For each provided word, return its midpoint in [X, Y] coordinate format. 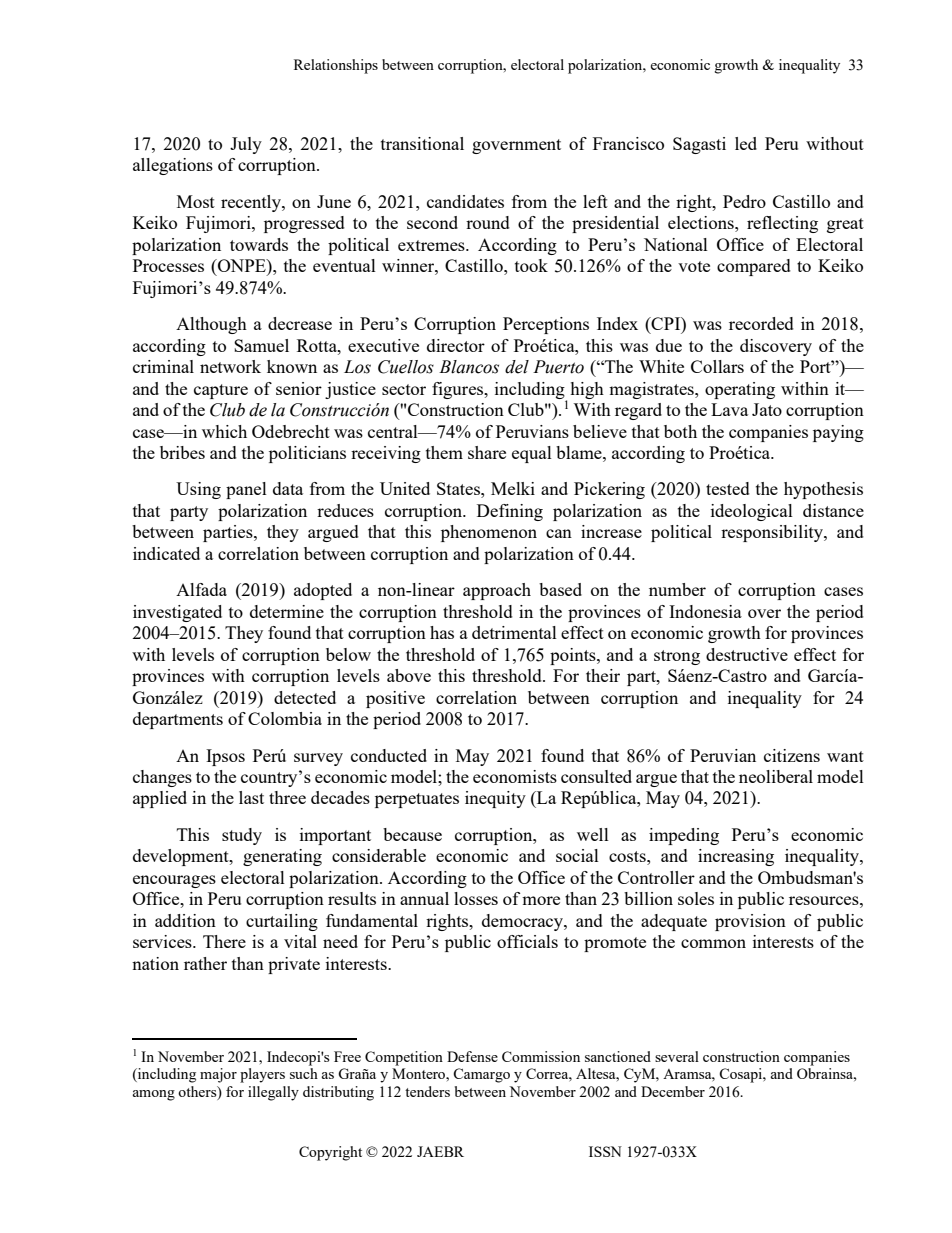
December [673, 1091]
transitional [422, 143]
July [246, 145]
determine [287, 611]
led [746, 143]
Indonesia [705, 611]
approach [497, 591]
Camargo [481, 1075]
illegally [273, 1093]
